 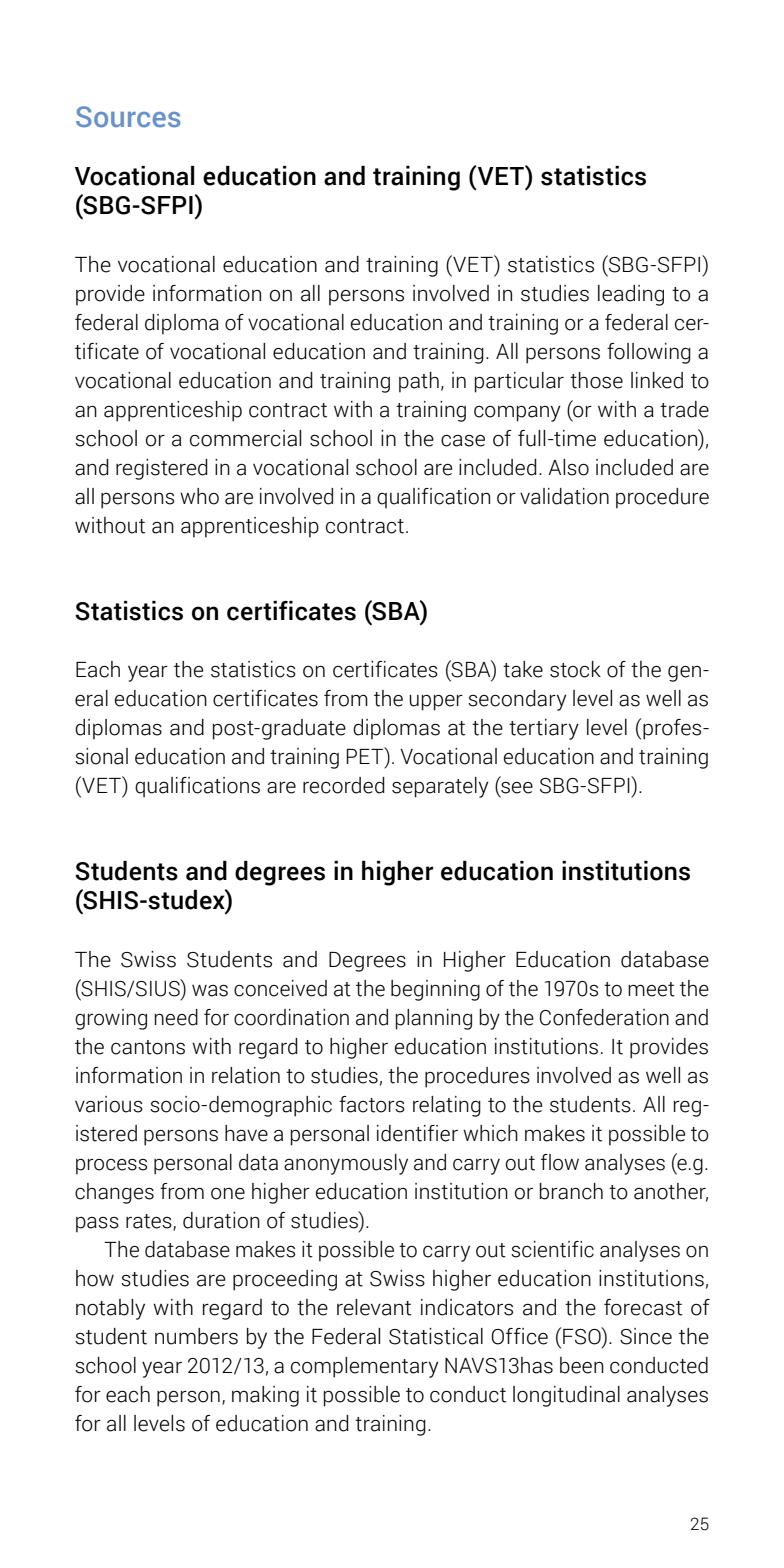 I want to click on tertiary, so click(x=544, y=729).
